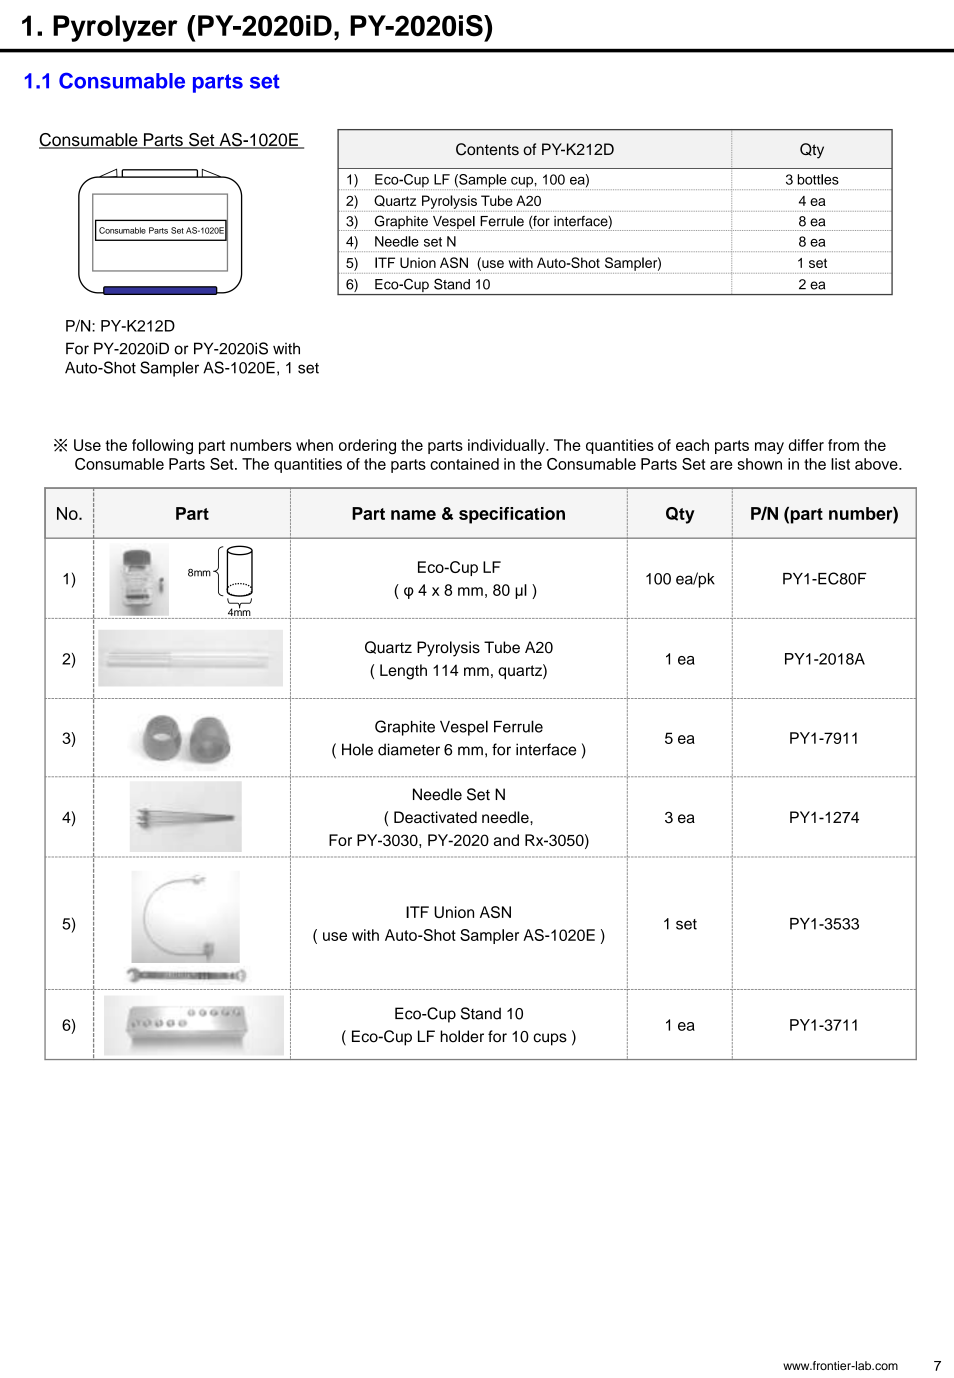  Describe the element at coordinates (806, 445) in the page. I see `differ` at that location.
